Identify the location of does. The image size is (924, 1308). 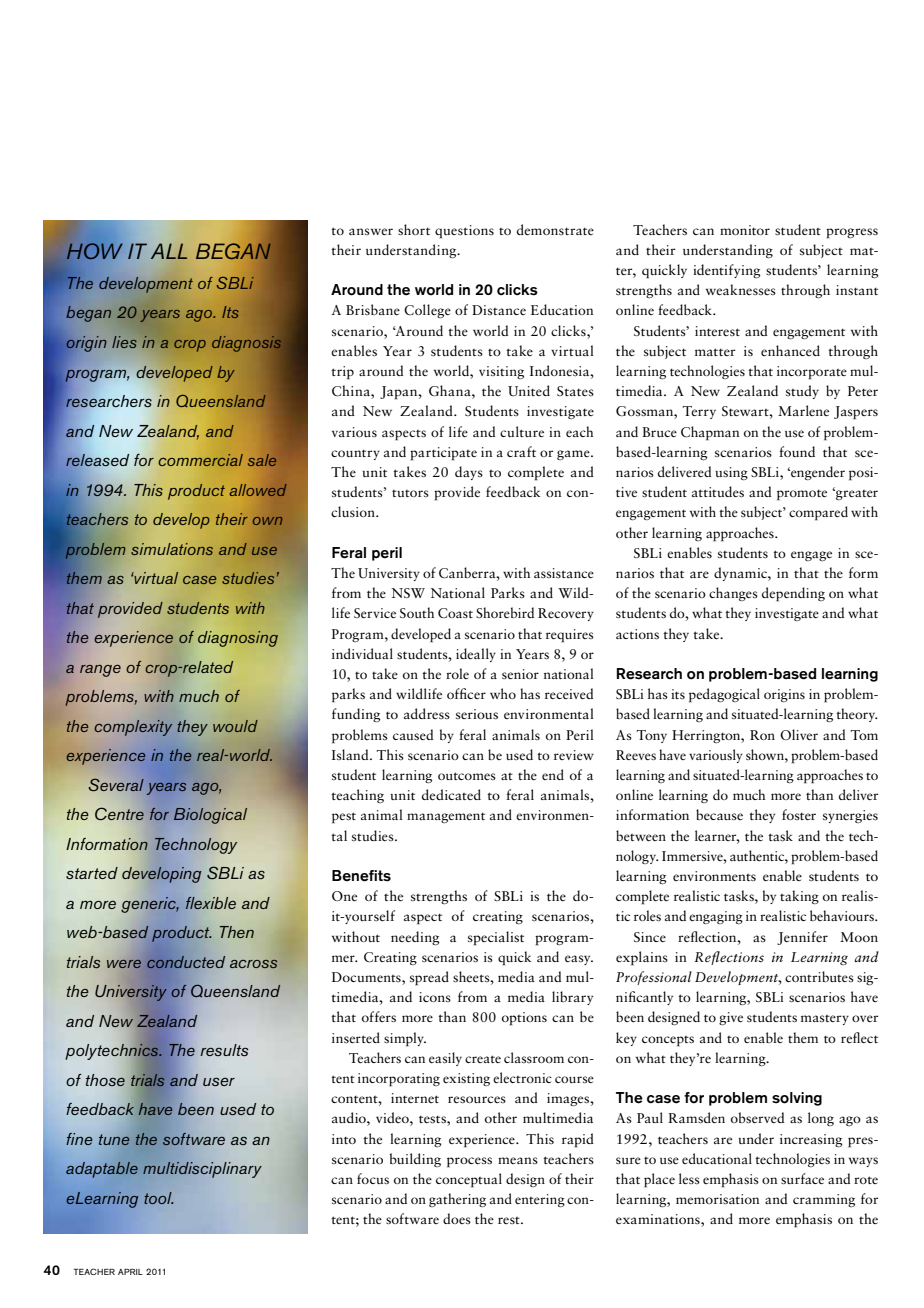
(457, 1218).
